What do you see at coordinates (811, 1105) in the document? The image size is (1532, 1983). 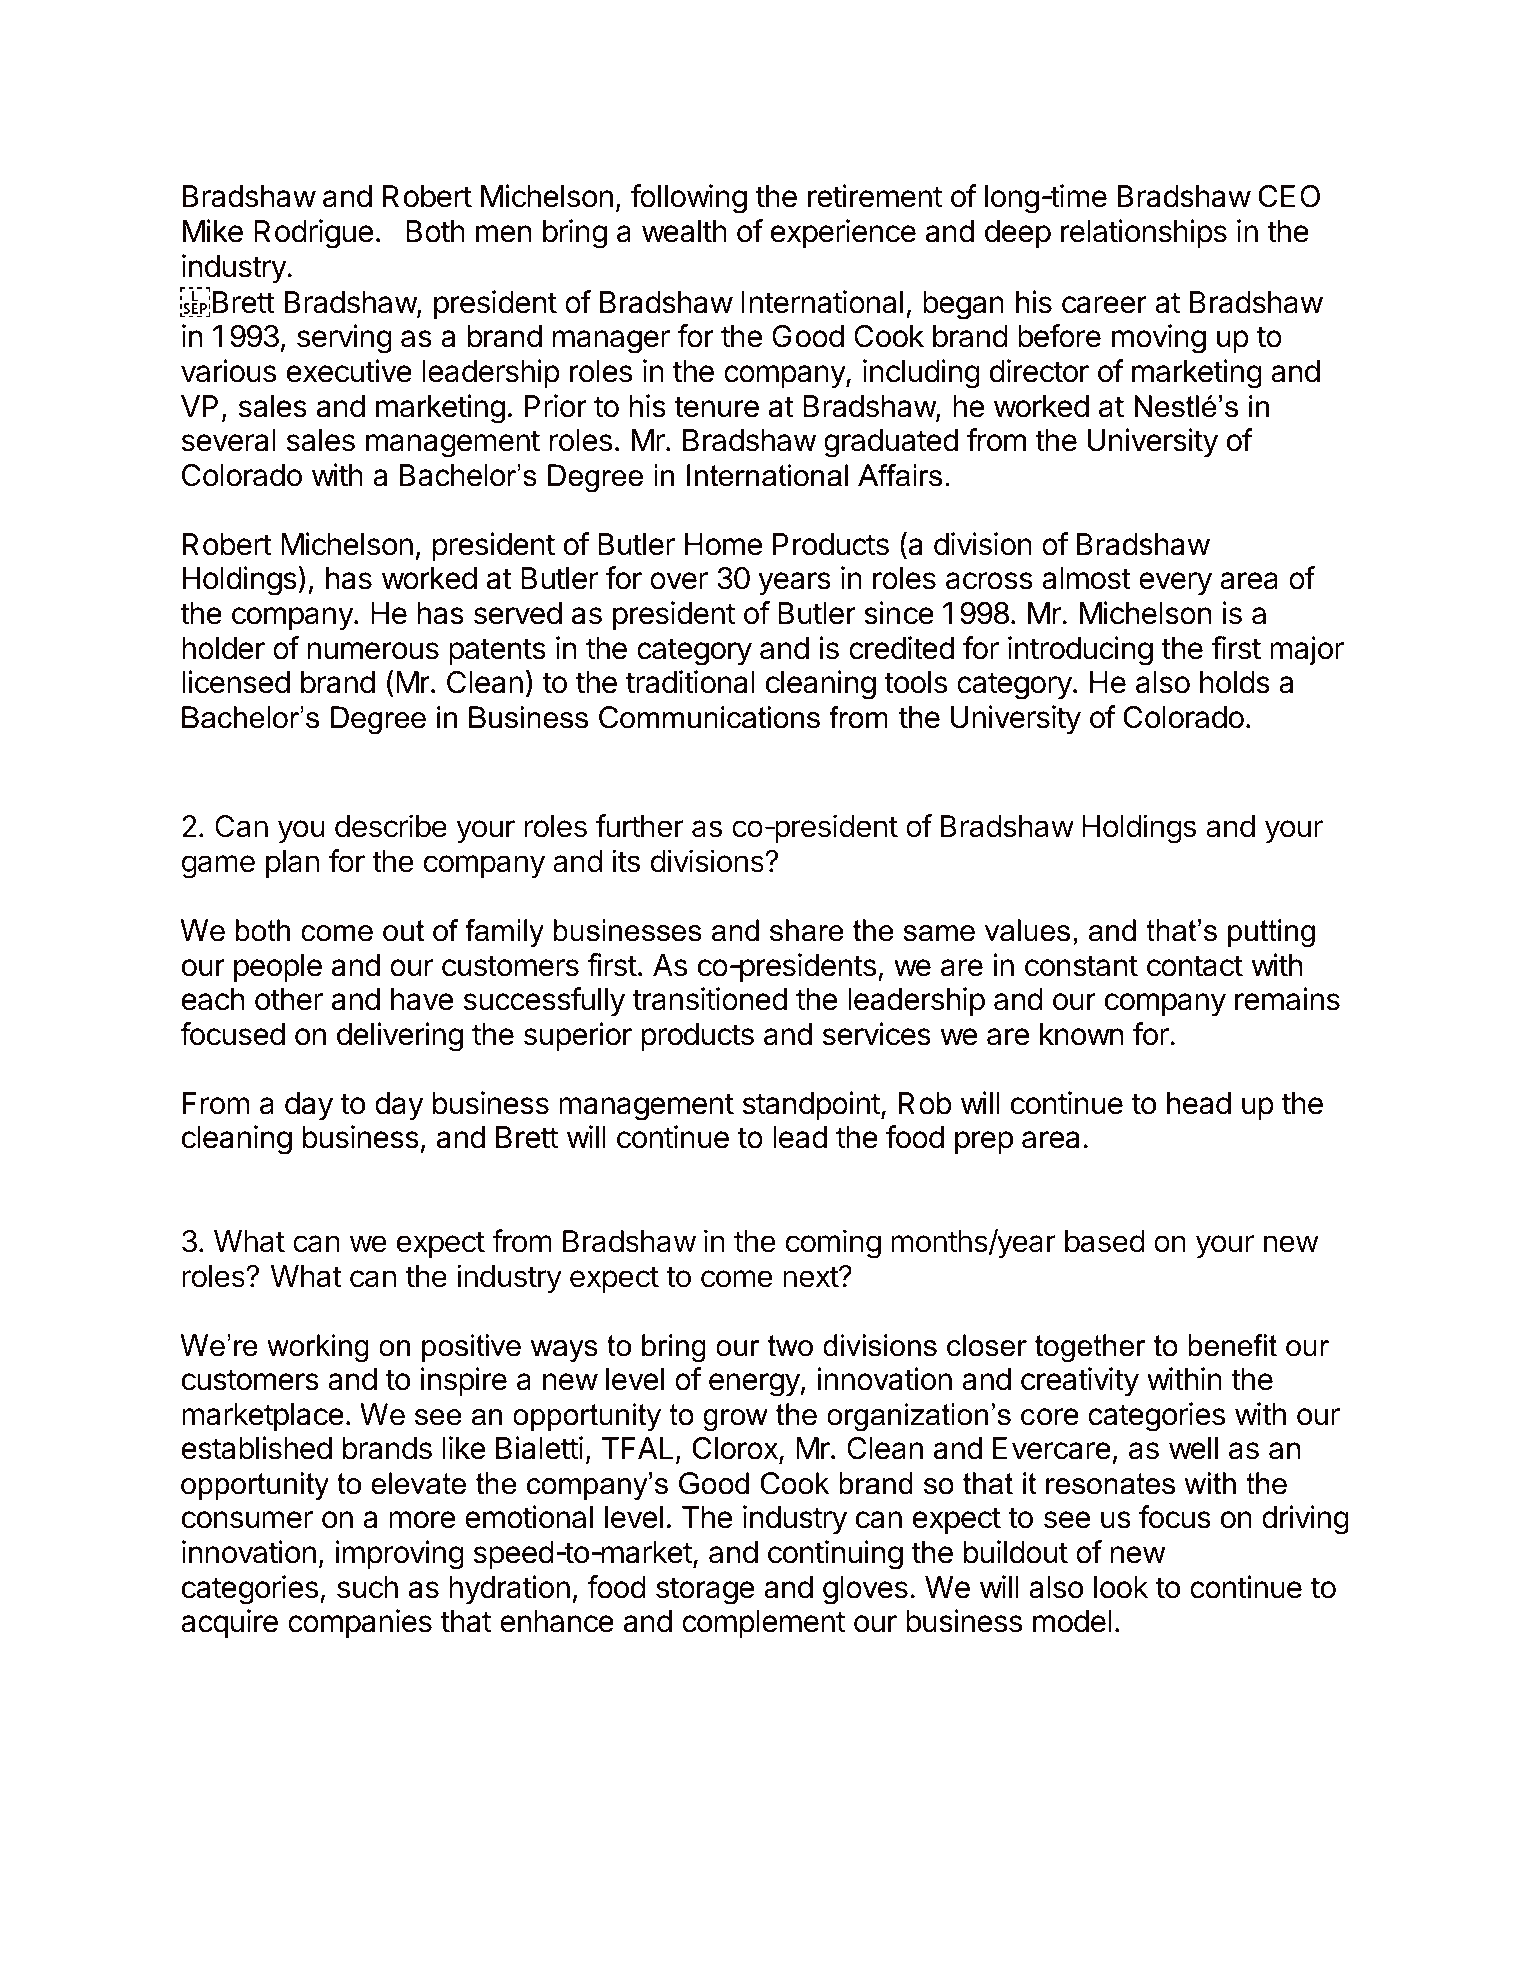 I see `standpoint` at bounding box center [811, 1105].
